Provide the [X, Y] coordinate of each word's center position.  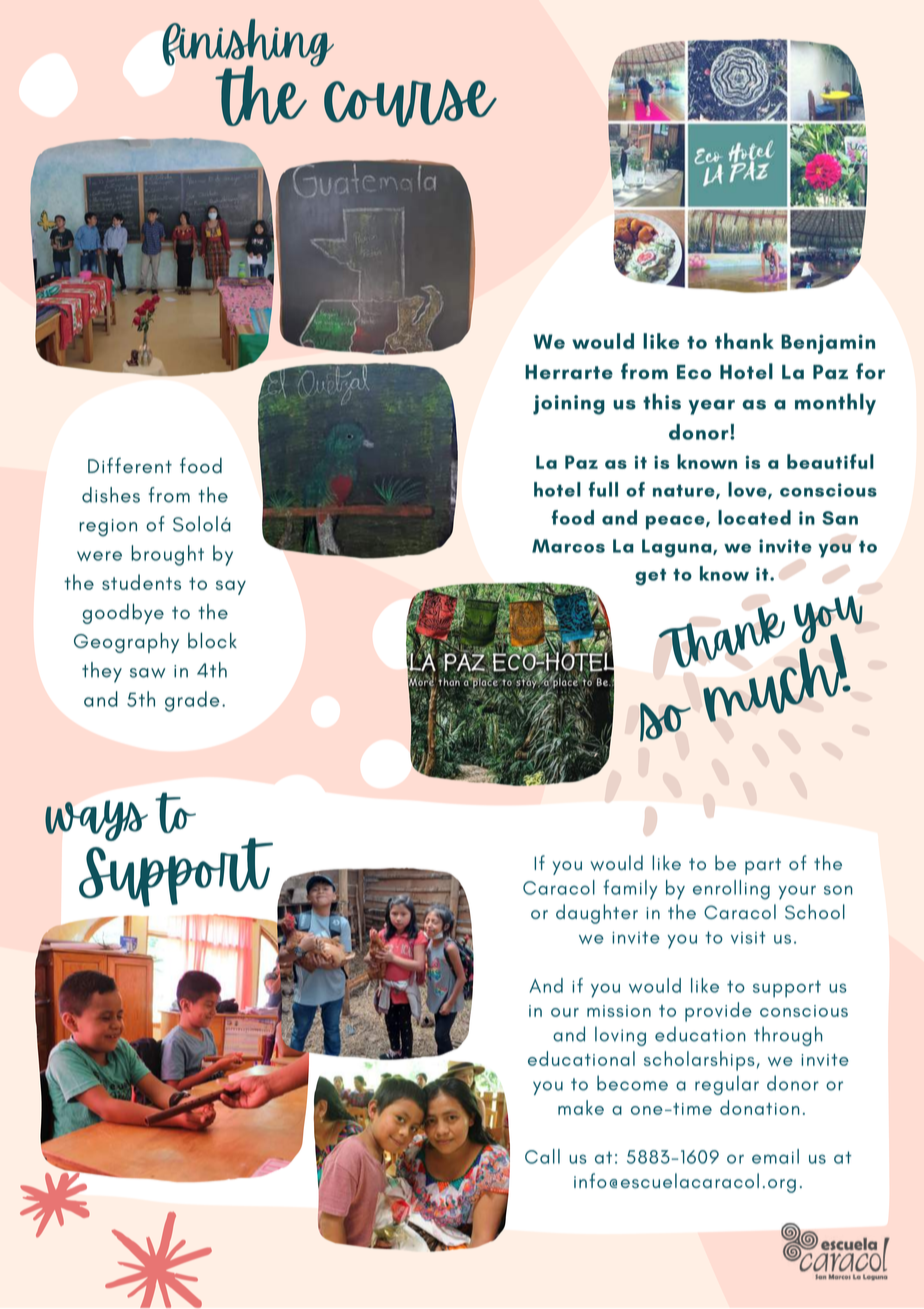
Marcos [568, 546]
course [410, 103]
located [754, 517]
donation [760, 1107]
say [231, 587]
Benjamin [828, 344]
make [581, 1107]
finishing [248, 44]
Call [542, 1156]
